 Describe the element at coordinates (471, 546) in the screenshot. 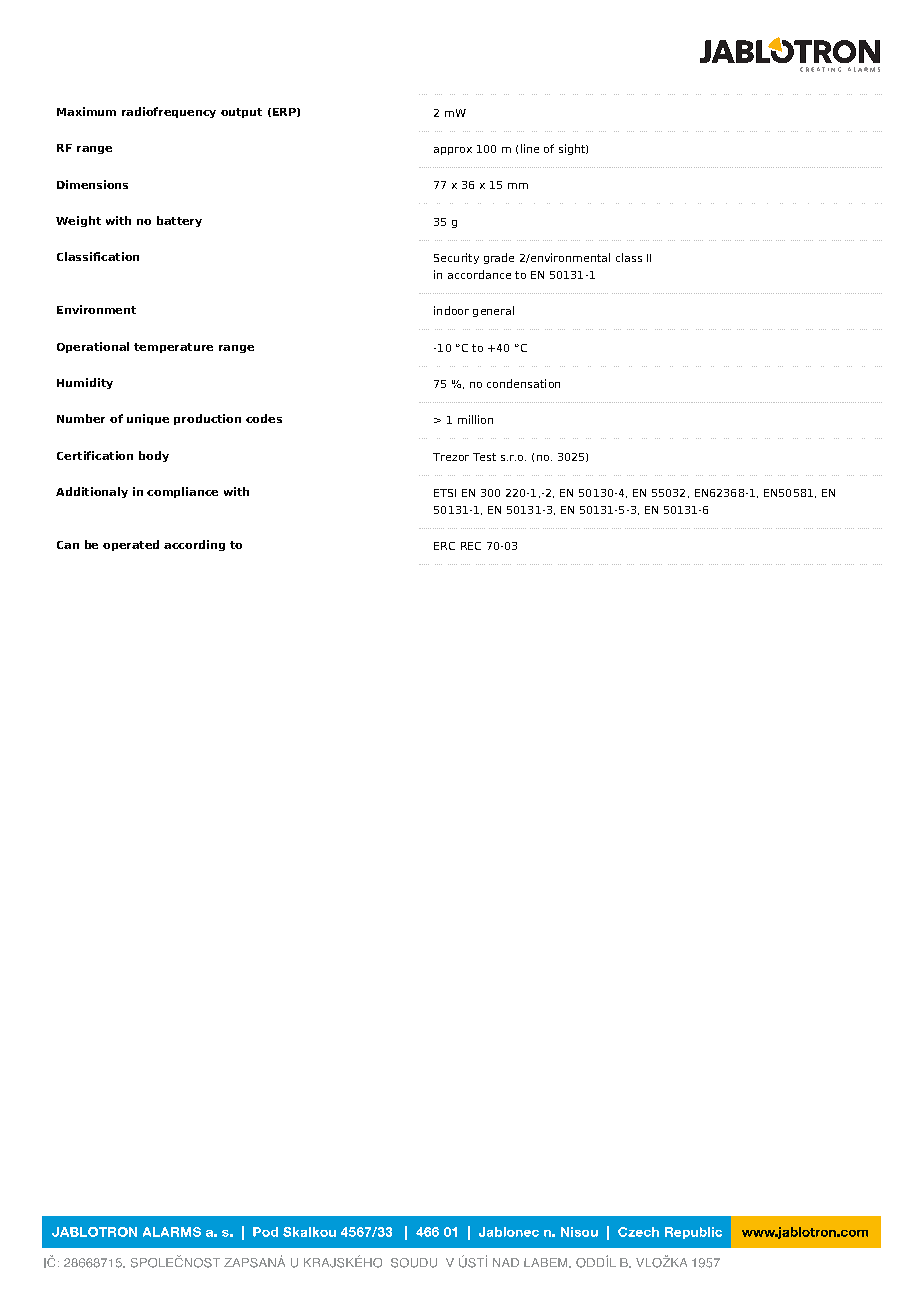

I see `REC` at that location.
